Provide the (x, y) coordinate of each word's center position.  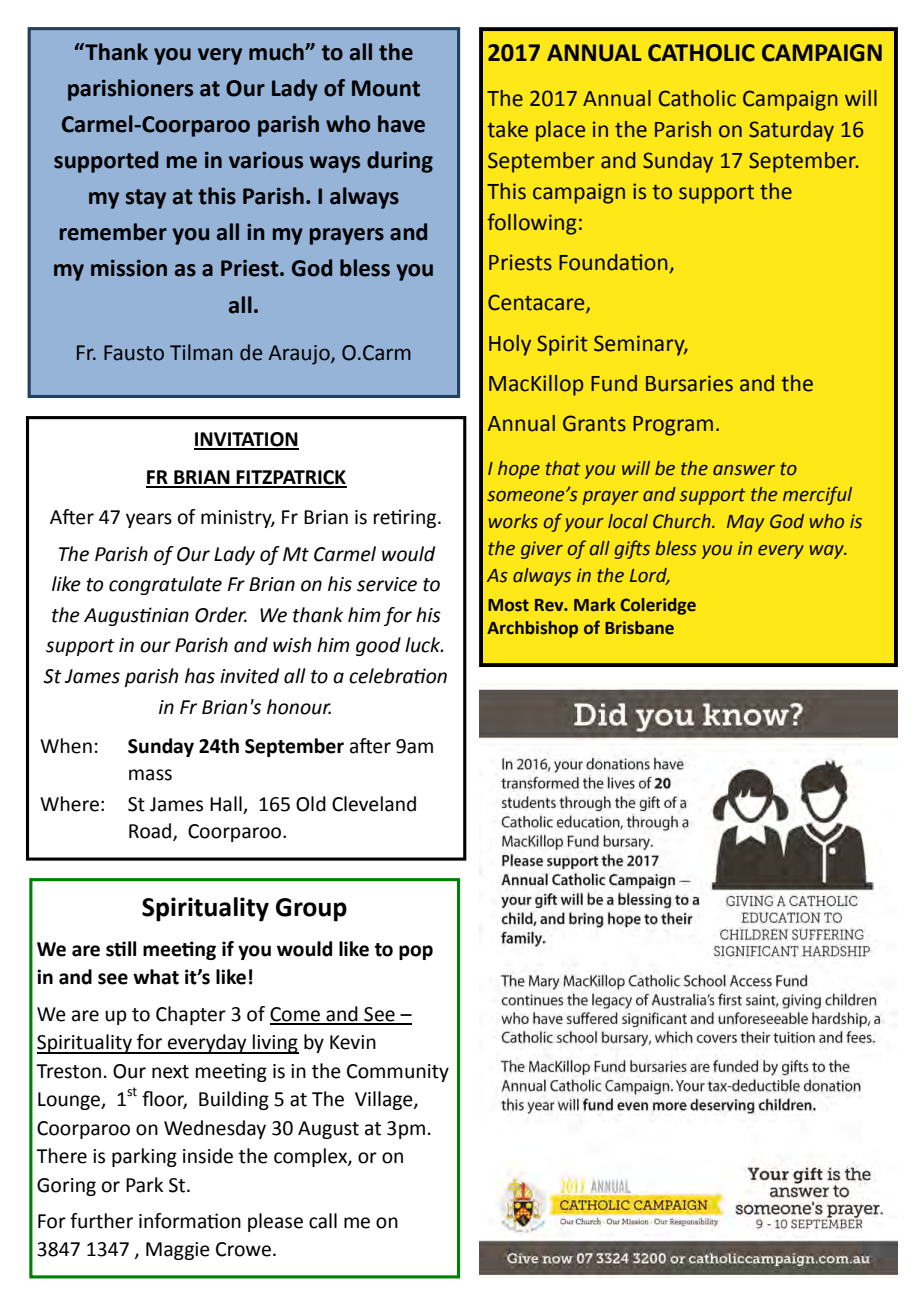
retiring (406, 518)
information (190, 1221)
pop (416, 952)
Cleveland (374, 804)
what (156, 977)
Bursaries (689, 383)
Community (398, 1073)
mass (150, 775)
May (745, 523)
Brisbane (639, 628)
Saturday (791, 131)
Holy (510, 345)
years (149, 520)
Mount (386, 88)
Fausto (134, 353)
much (277, 52)
